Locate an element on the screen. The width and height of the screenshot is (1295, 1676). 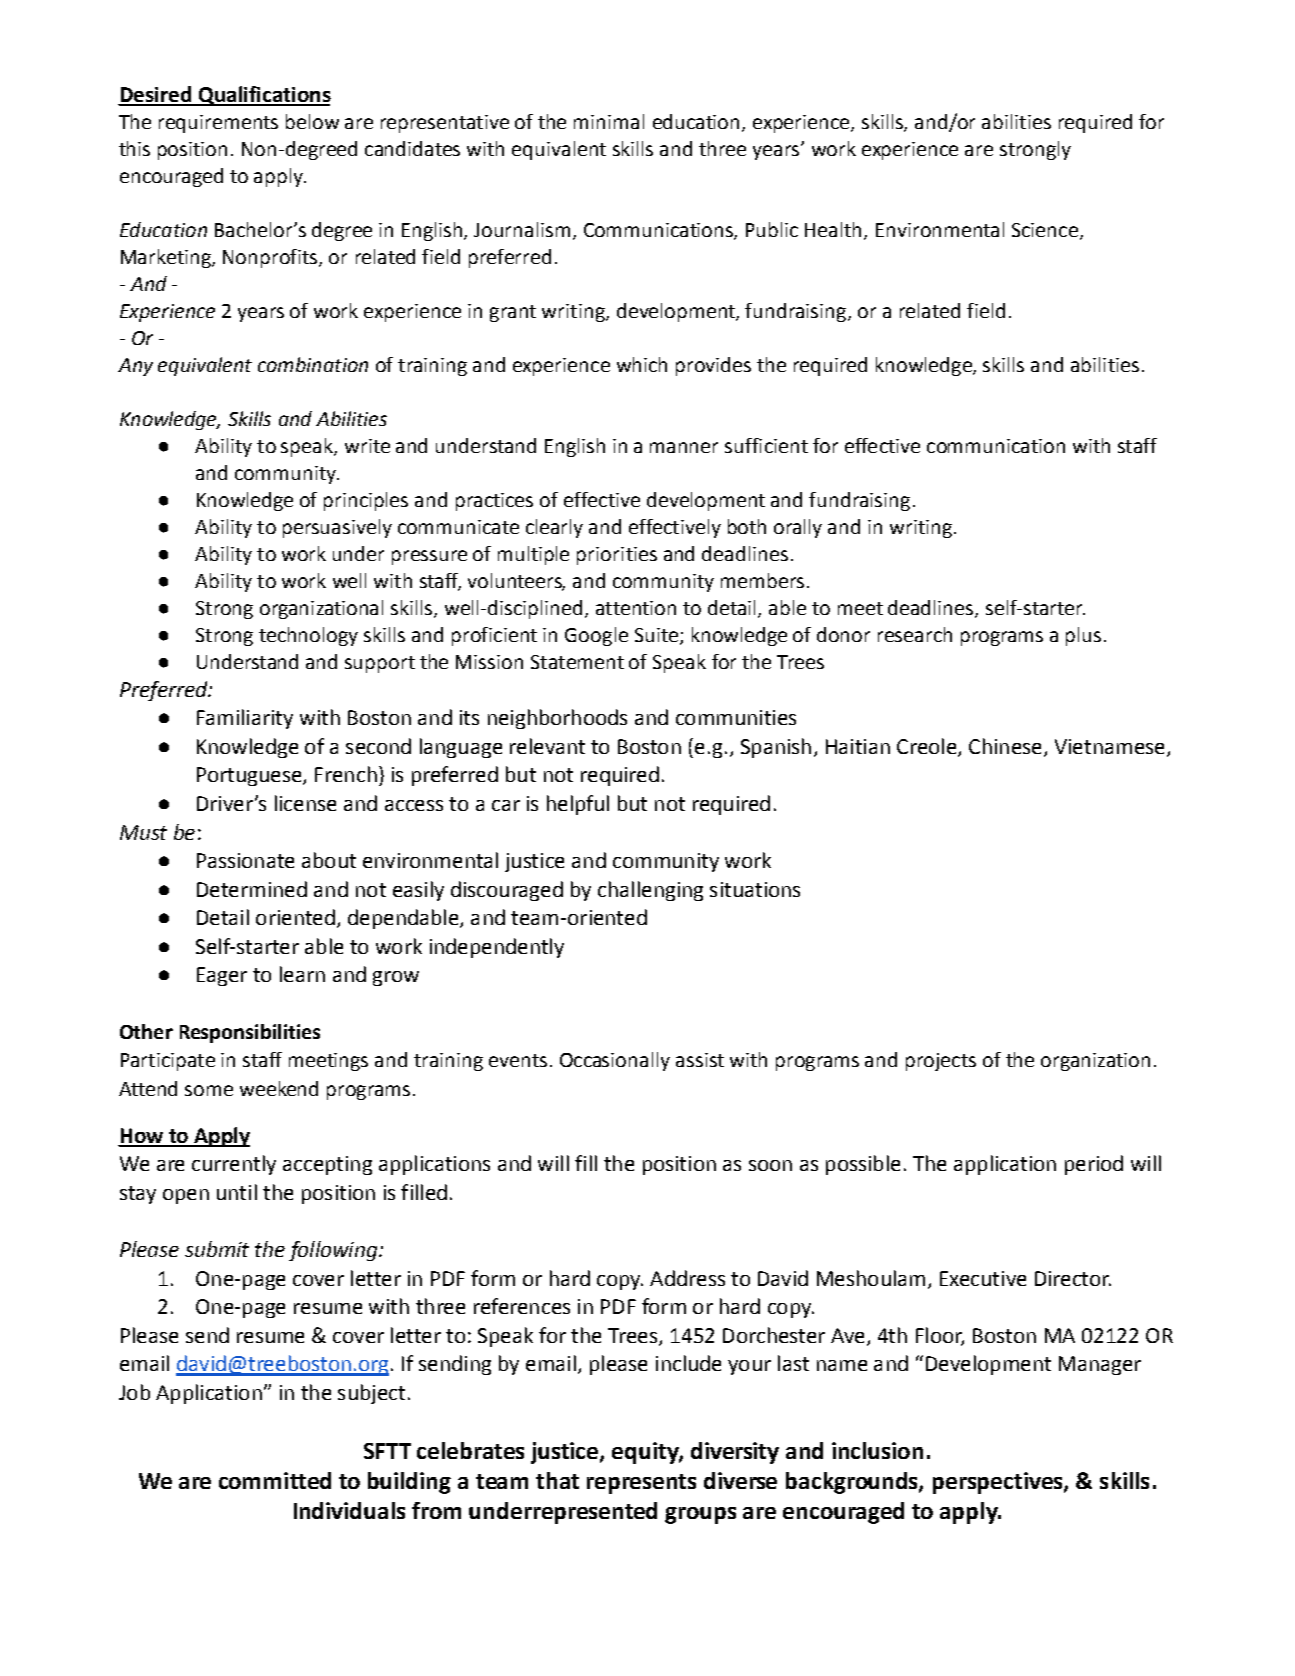
Science is located at coordinates (1045, 230).
